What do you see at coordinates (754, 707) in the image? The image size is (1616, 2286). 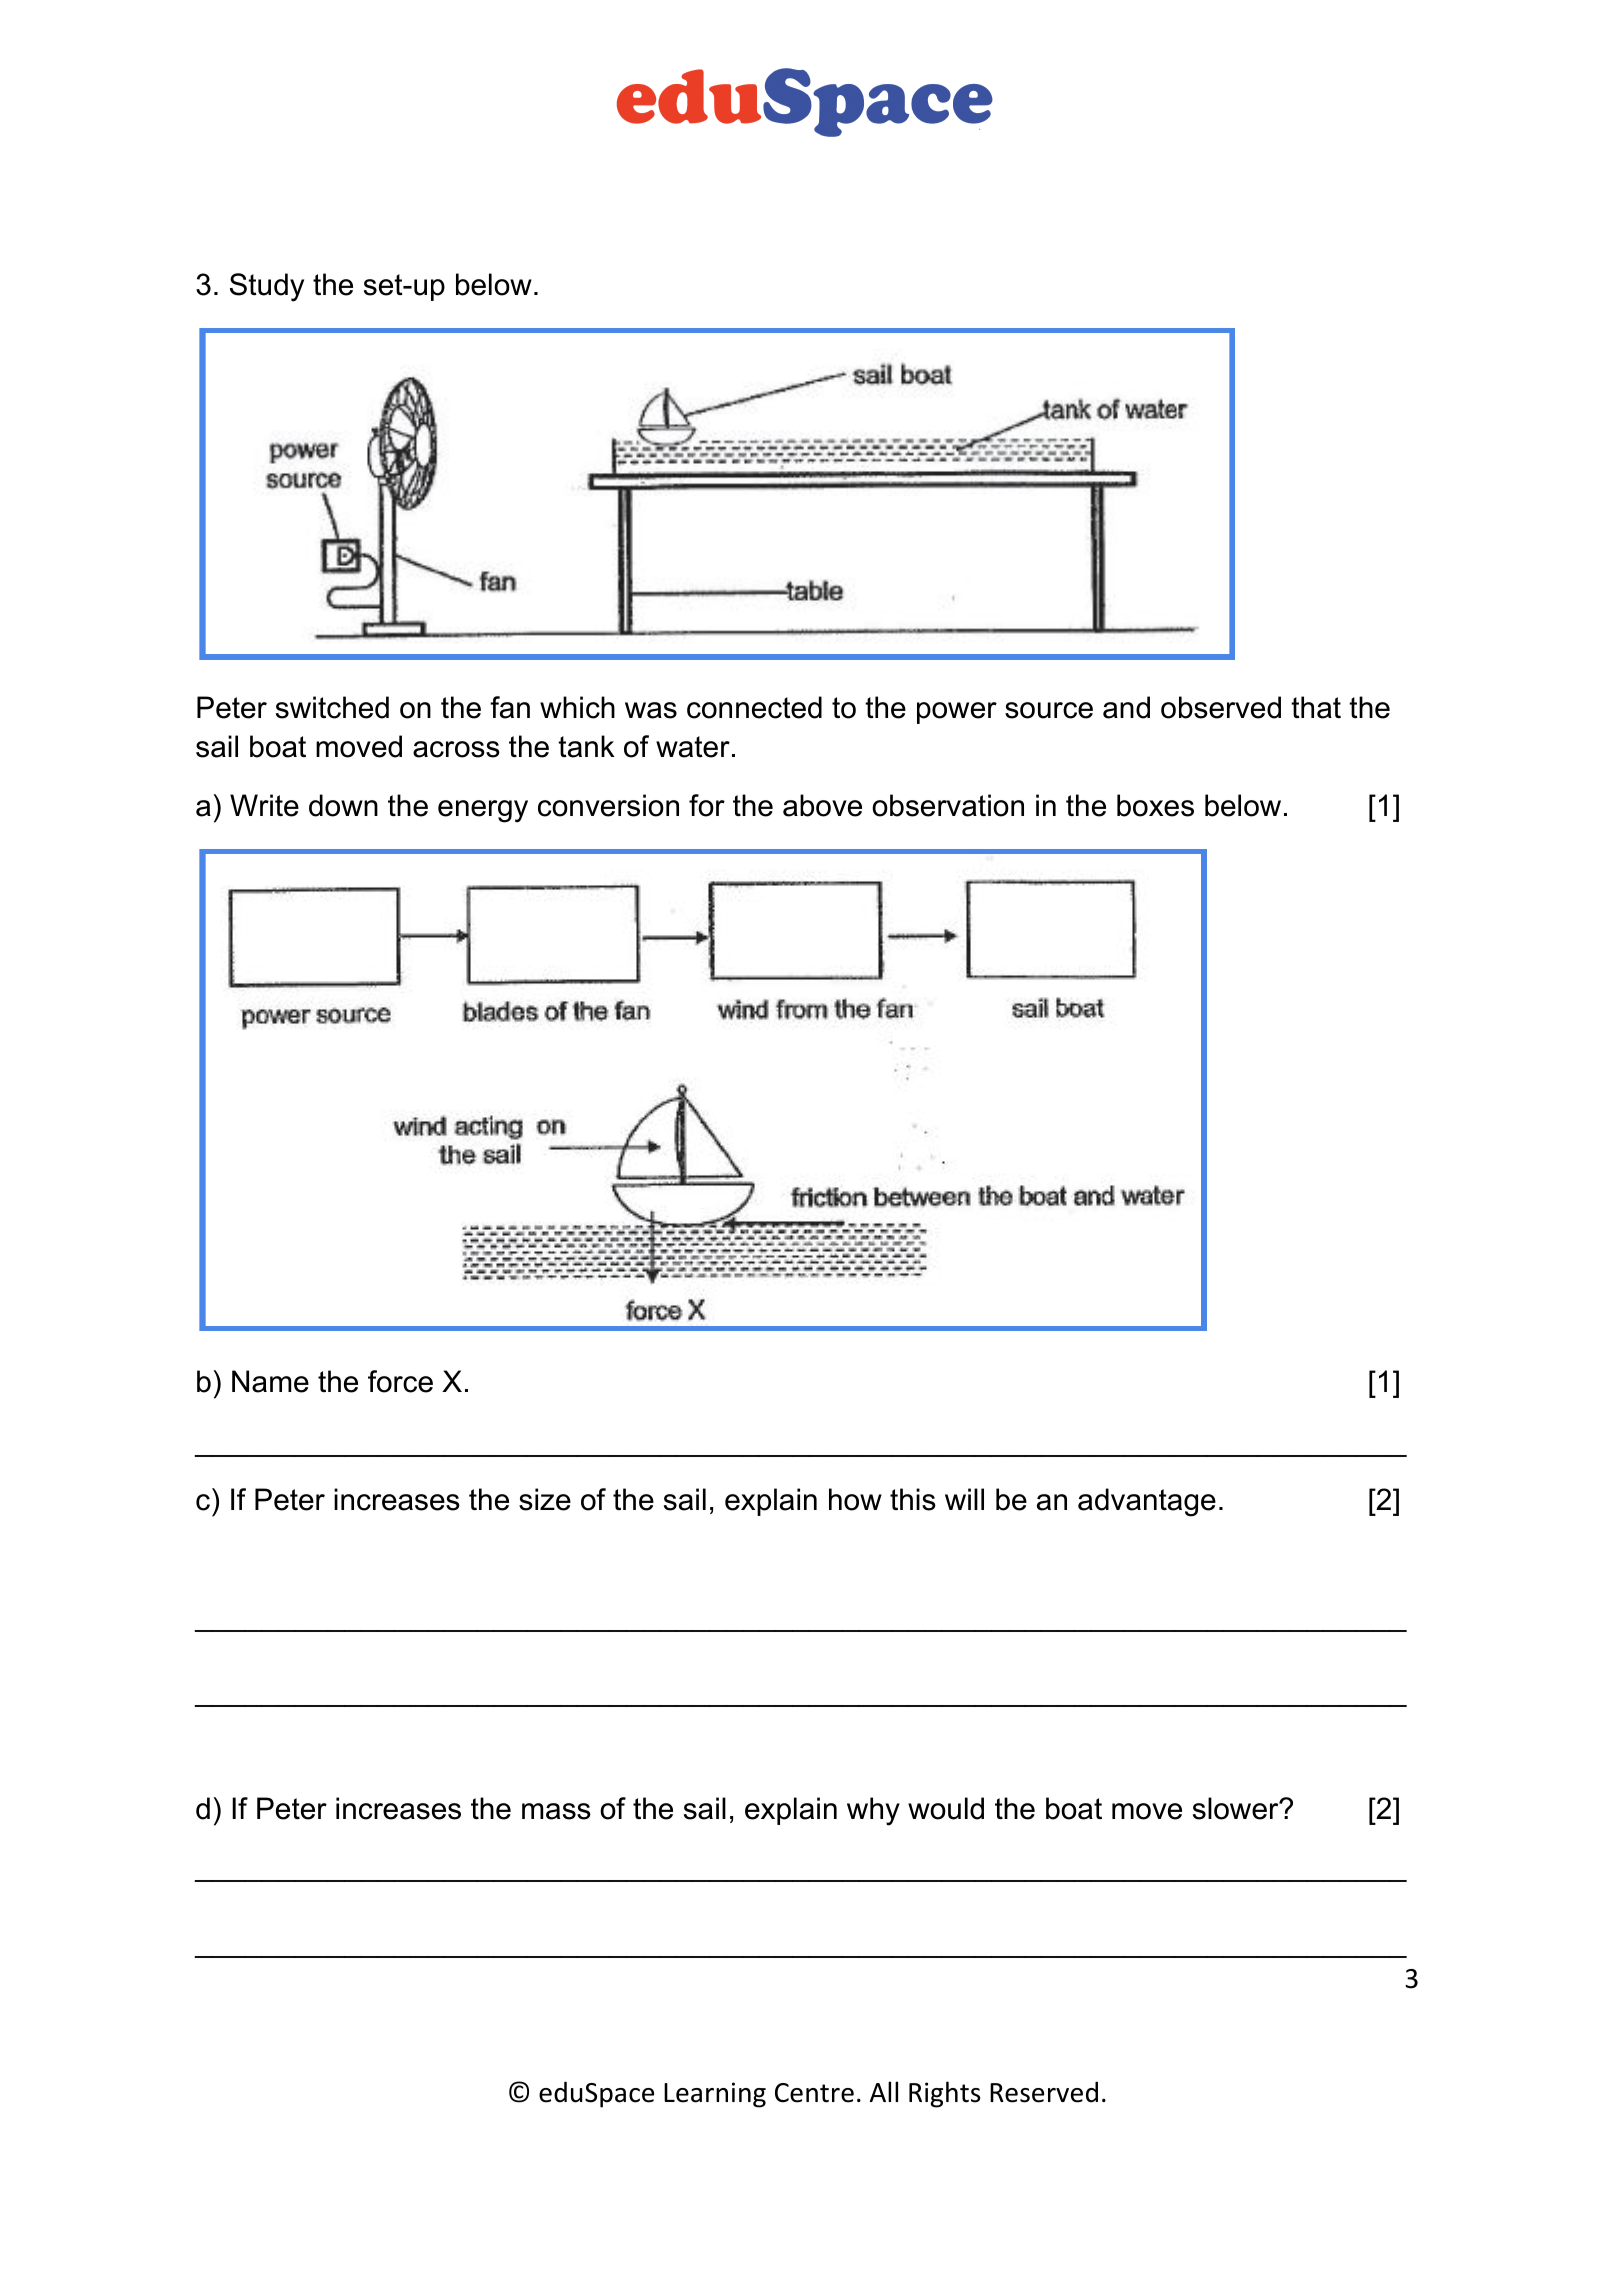 I see `connected` at bounding box center [754, 707].
